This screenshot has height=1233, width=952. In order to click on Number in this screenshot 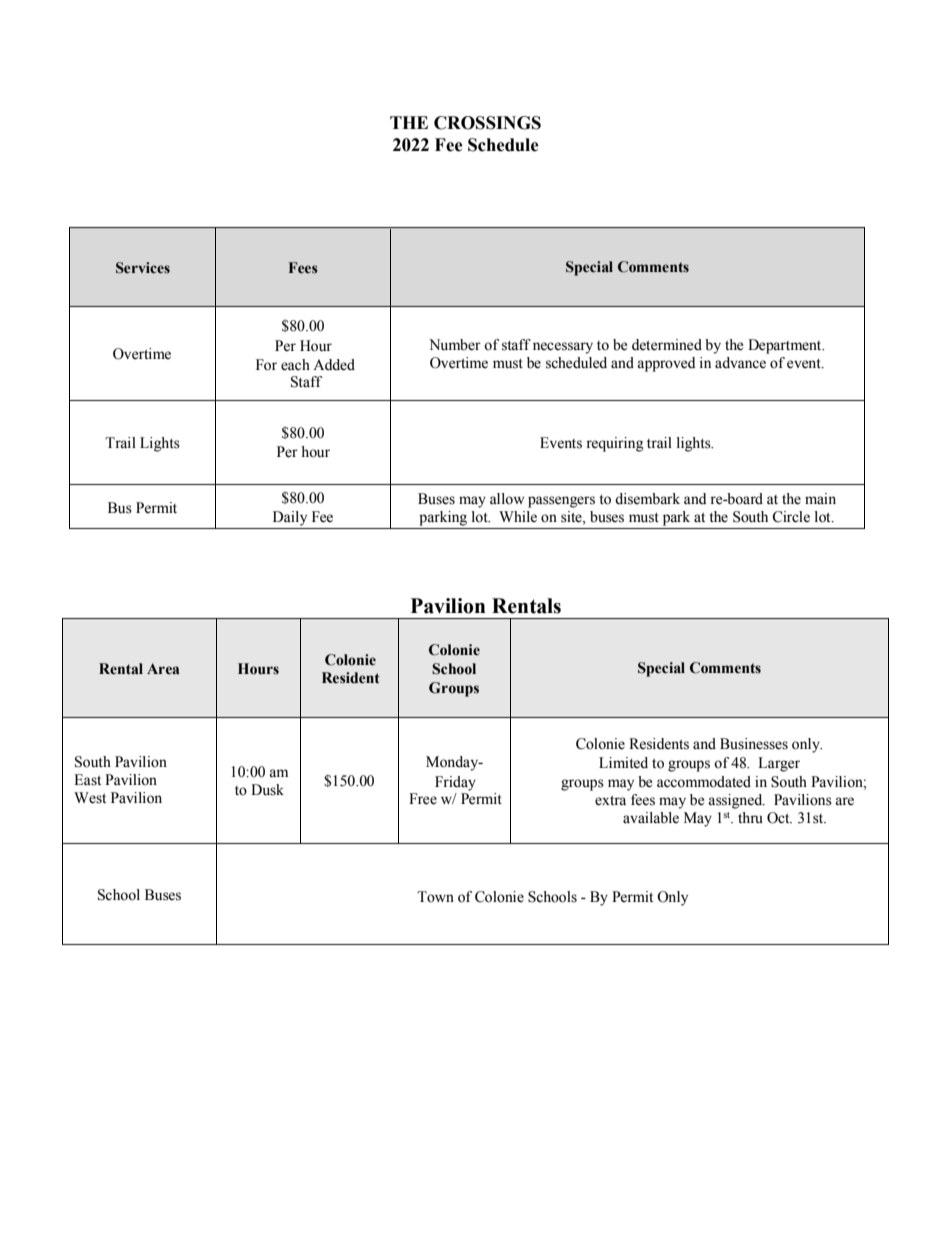, I will do `click(455, 345)`.
